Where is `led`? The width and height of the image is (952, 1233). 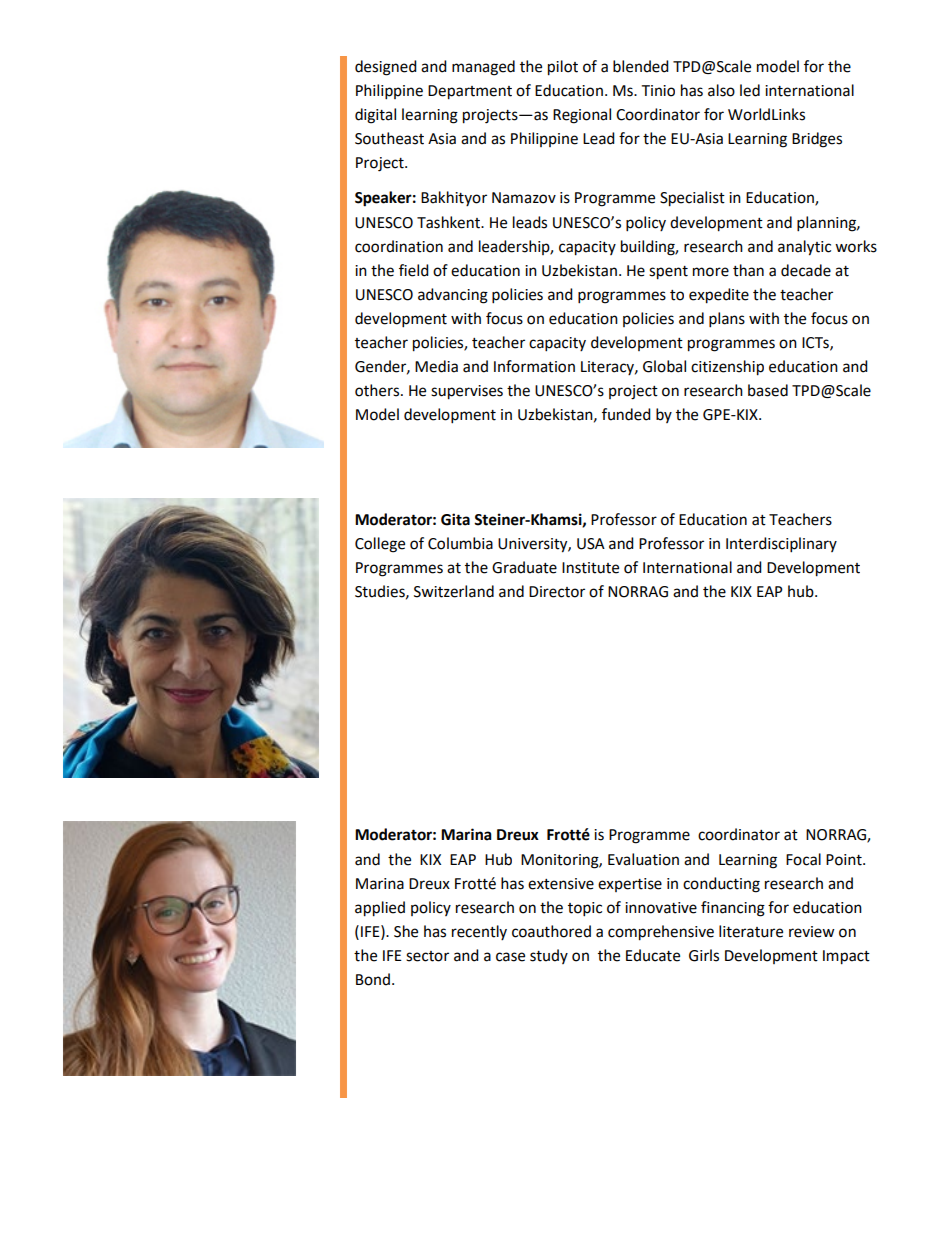 led is located at coordinates (750, 90).
